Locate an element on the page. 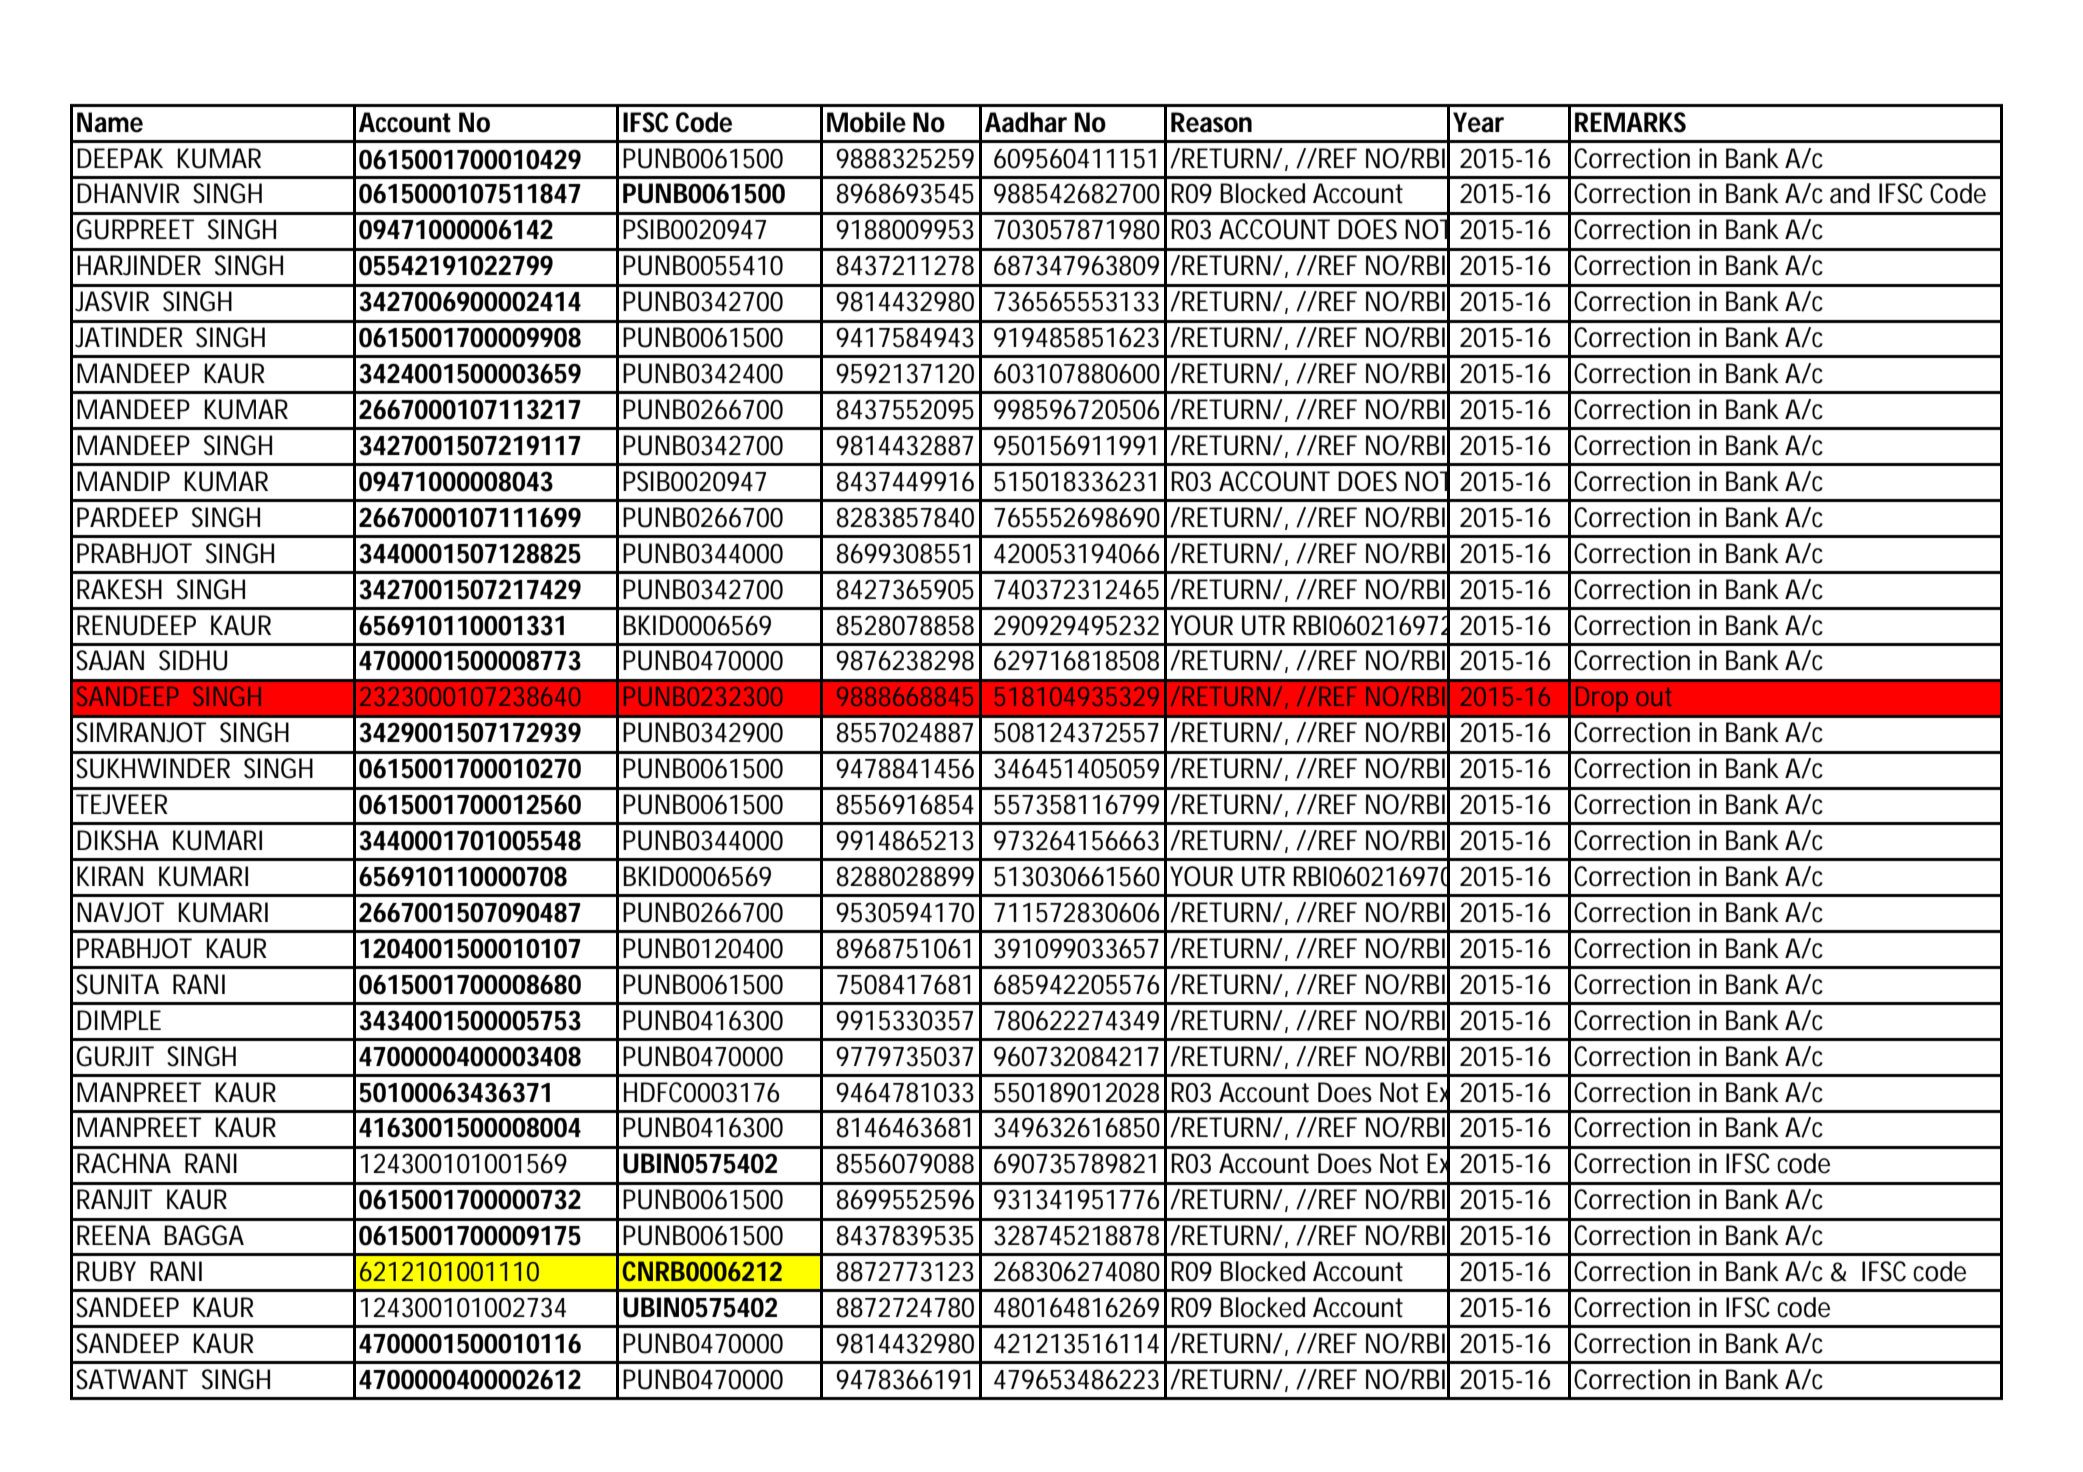  Mobile is located at coordinates (866, 122).
